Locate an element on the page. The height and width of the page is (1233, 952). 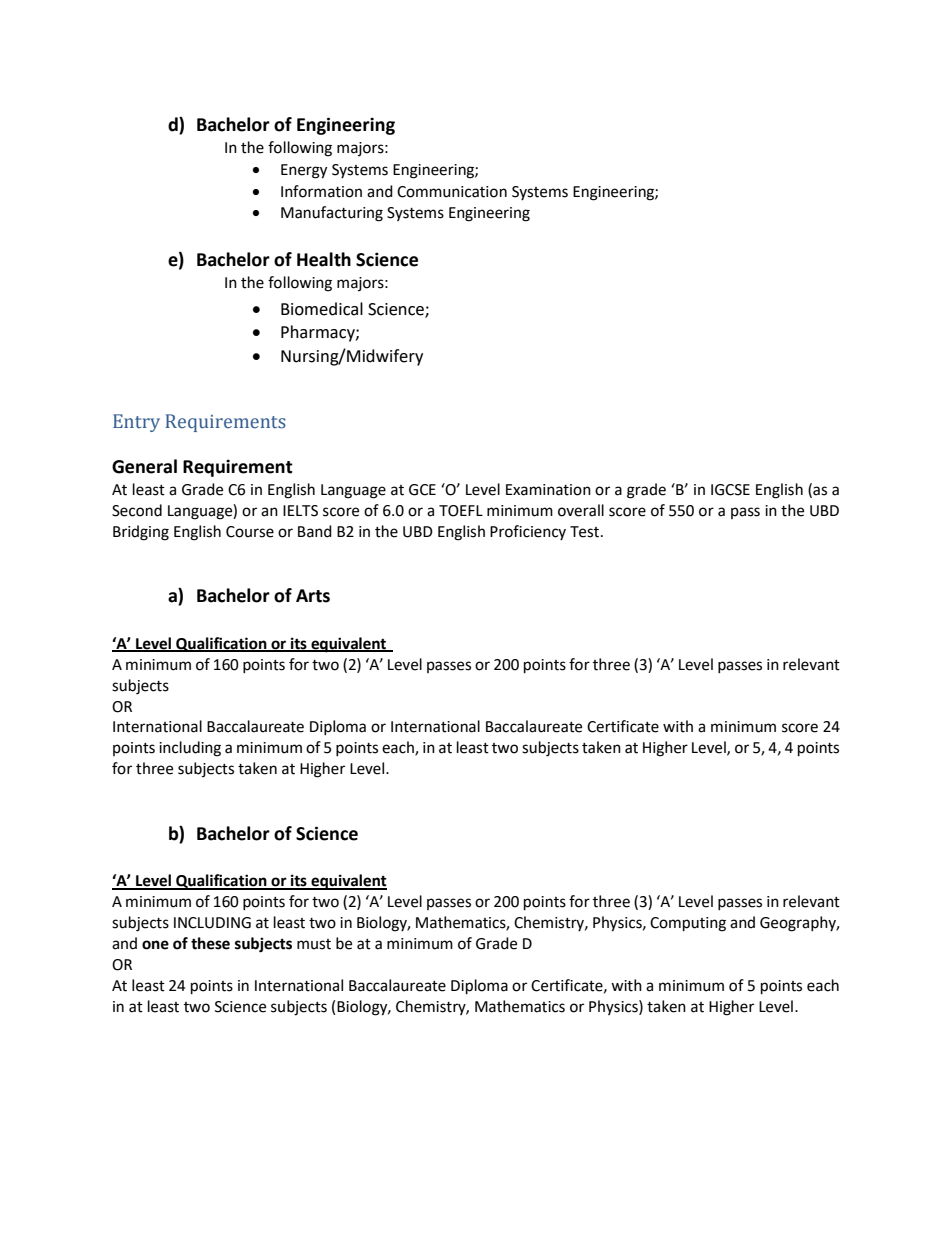
Proficiency is located at coordinates (528, 532).
